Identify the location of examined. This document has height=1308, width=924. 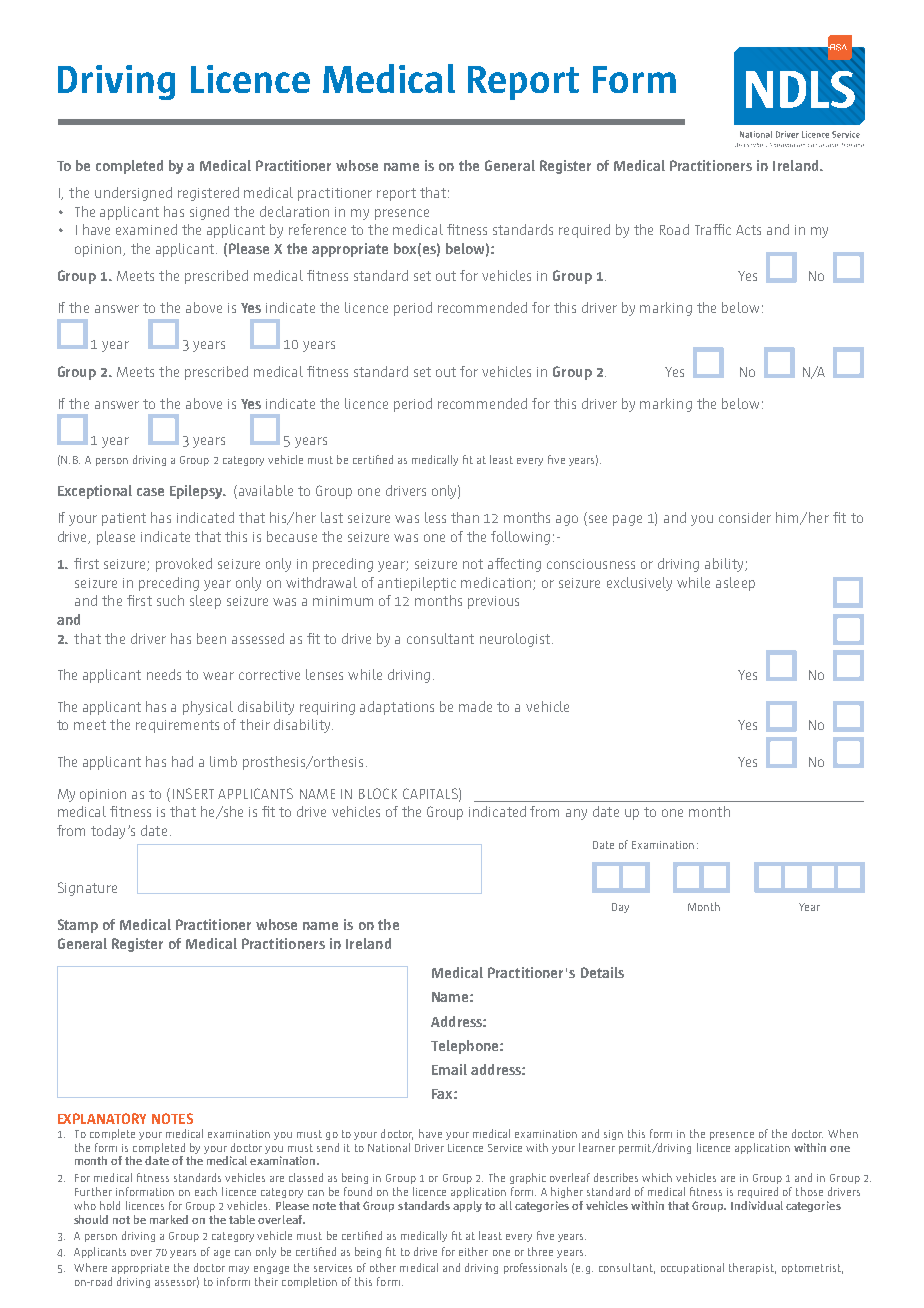
(146, 229).
